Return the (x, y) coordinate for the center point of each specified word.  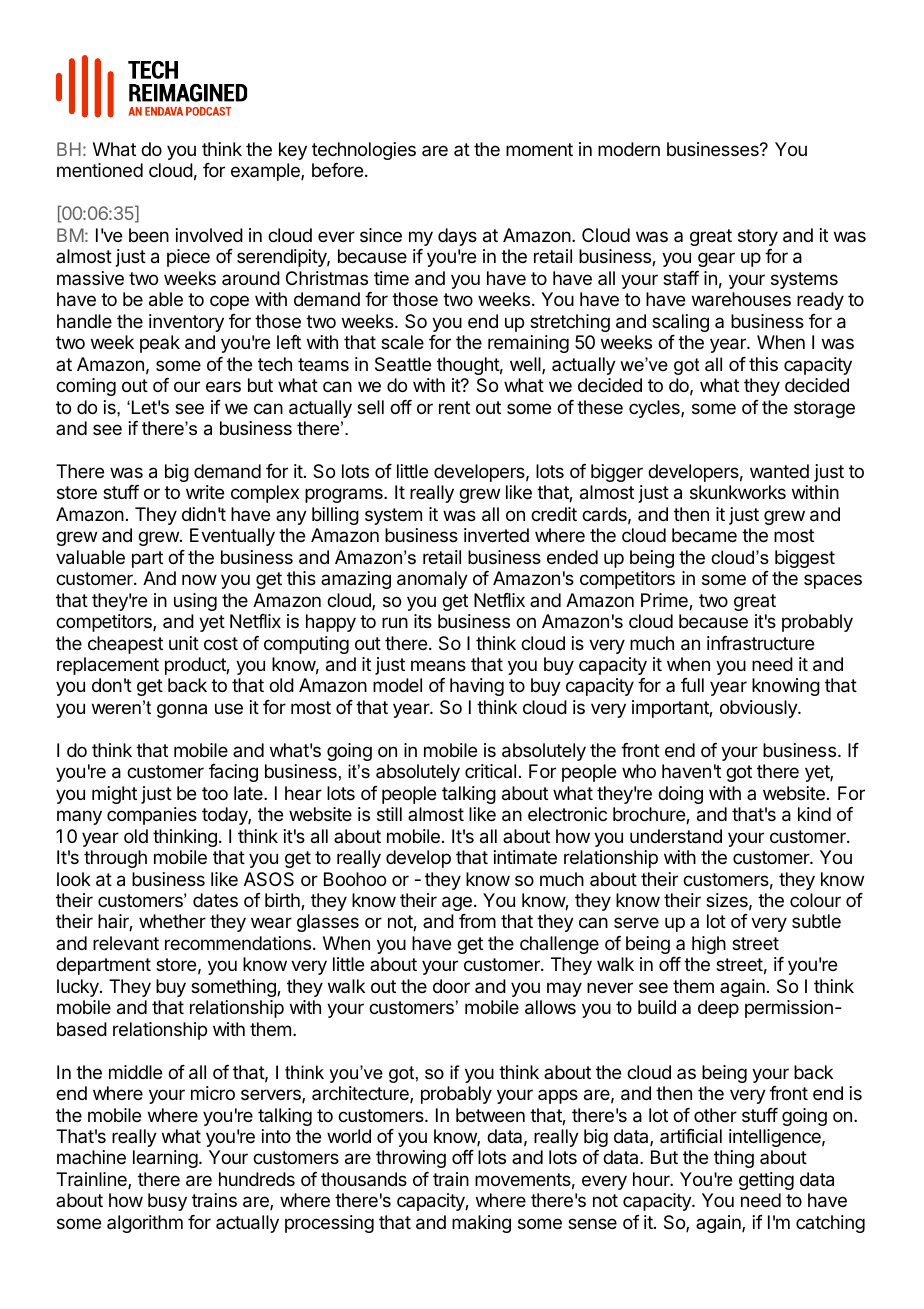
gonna (182, 711)
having (477, 687)
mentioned (100, 170)
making (481, 1224)
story (758, 237)
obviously (759, 709)
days (457, 237)
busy (167, 1202)
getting (766, 1181)
